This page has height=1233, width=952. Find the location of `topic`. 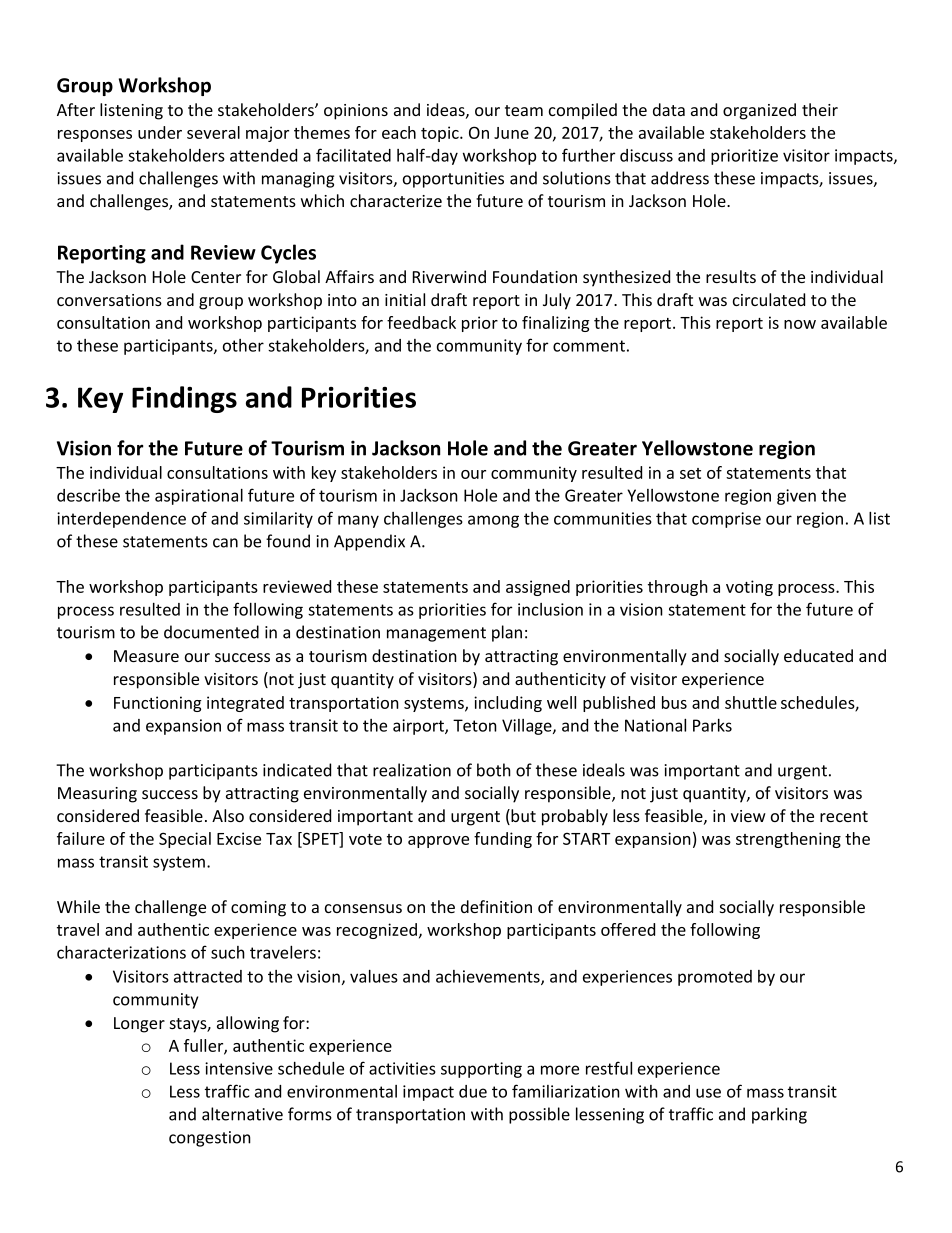

topic is located at coordinates (441, 134).
